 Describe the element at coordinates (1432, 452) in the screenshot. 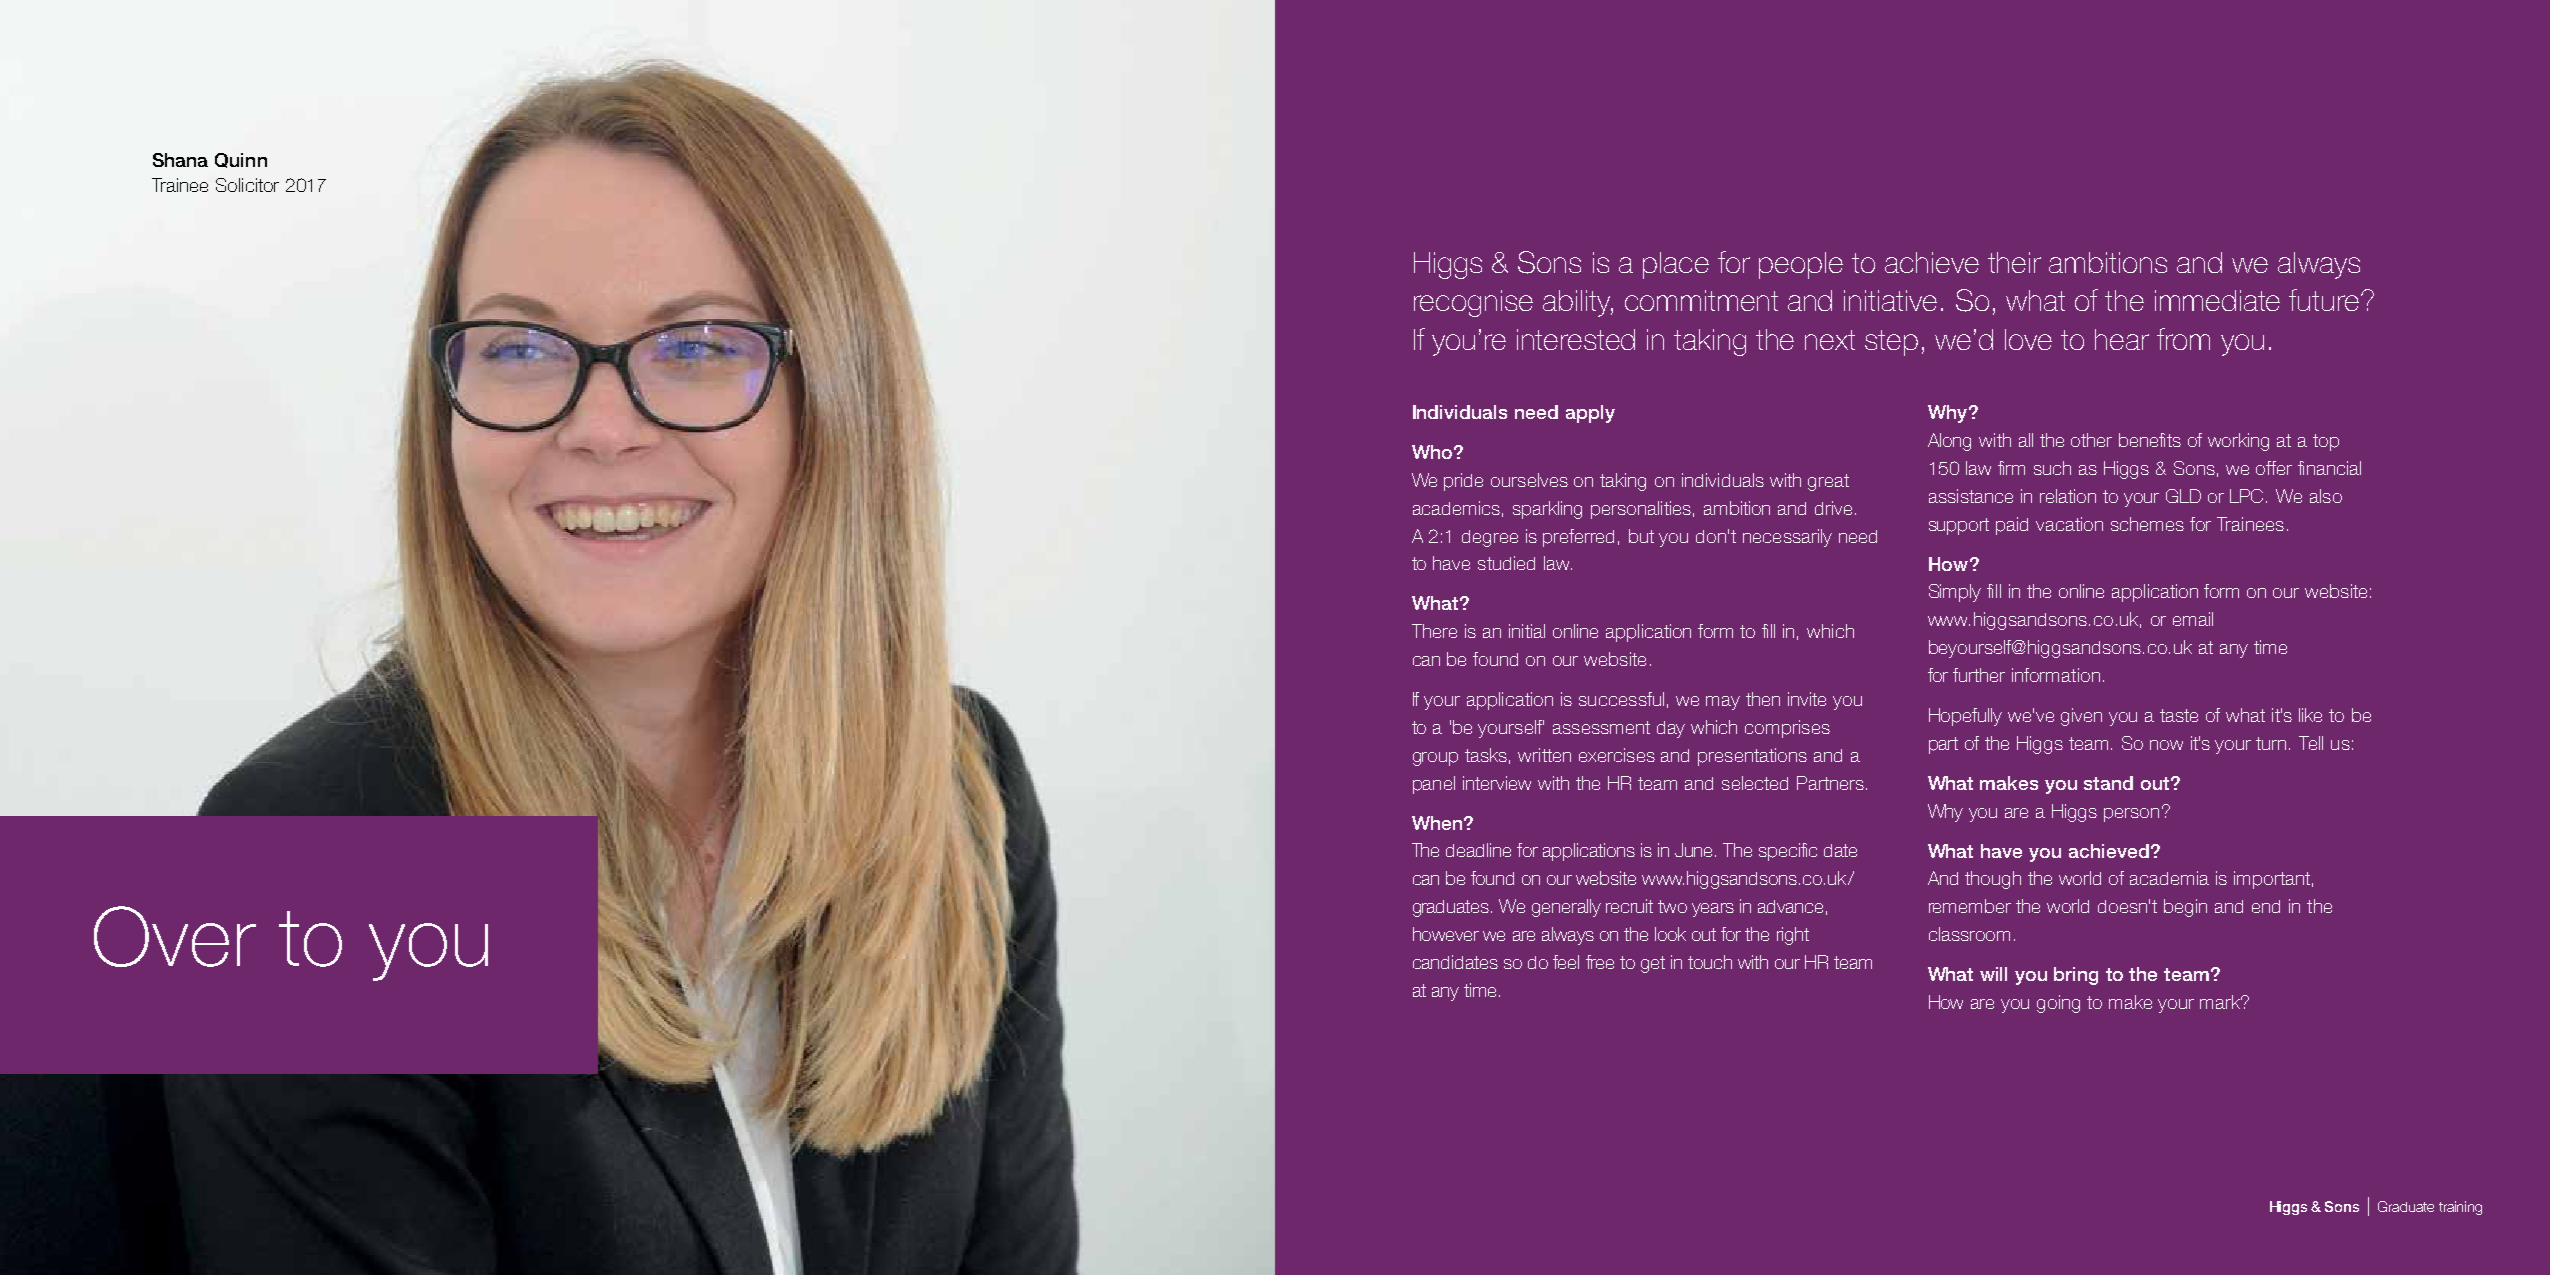

I see `Who` at that location.
